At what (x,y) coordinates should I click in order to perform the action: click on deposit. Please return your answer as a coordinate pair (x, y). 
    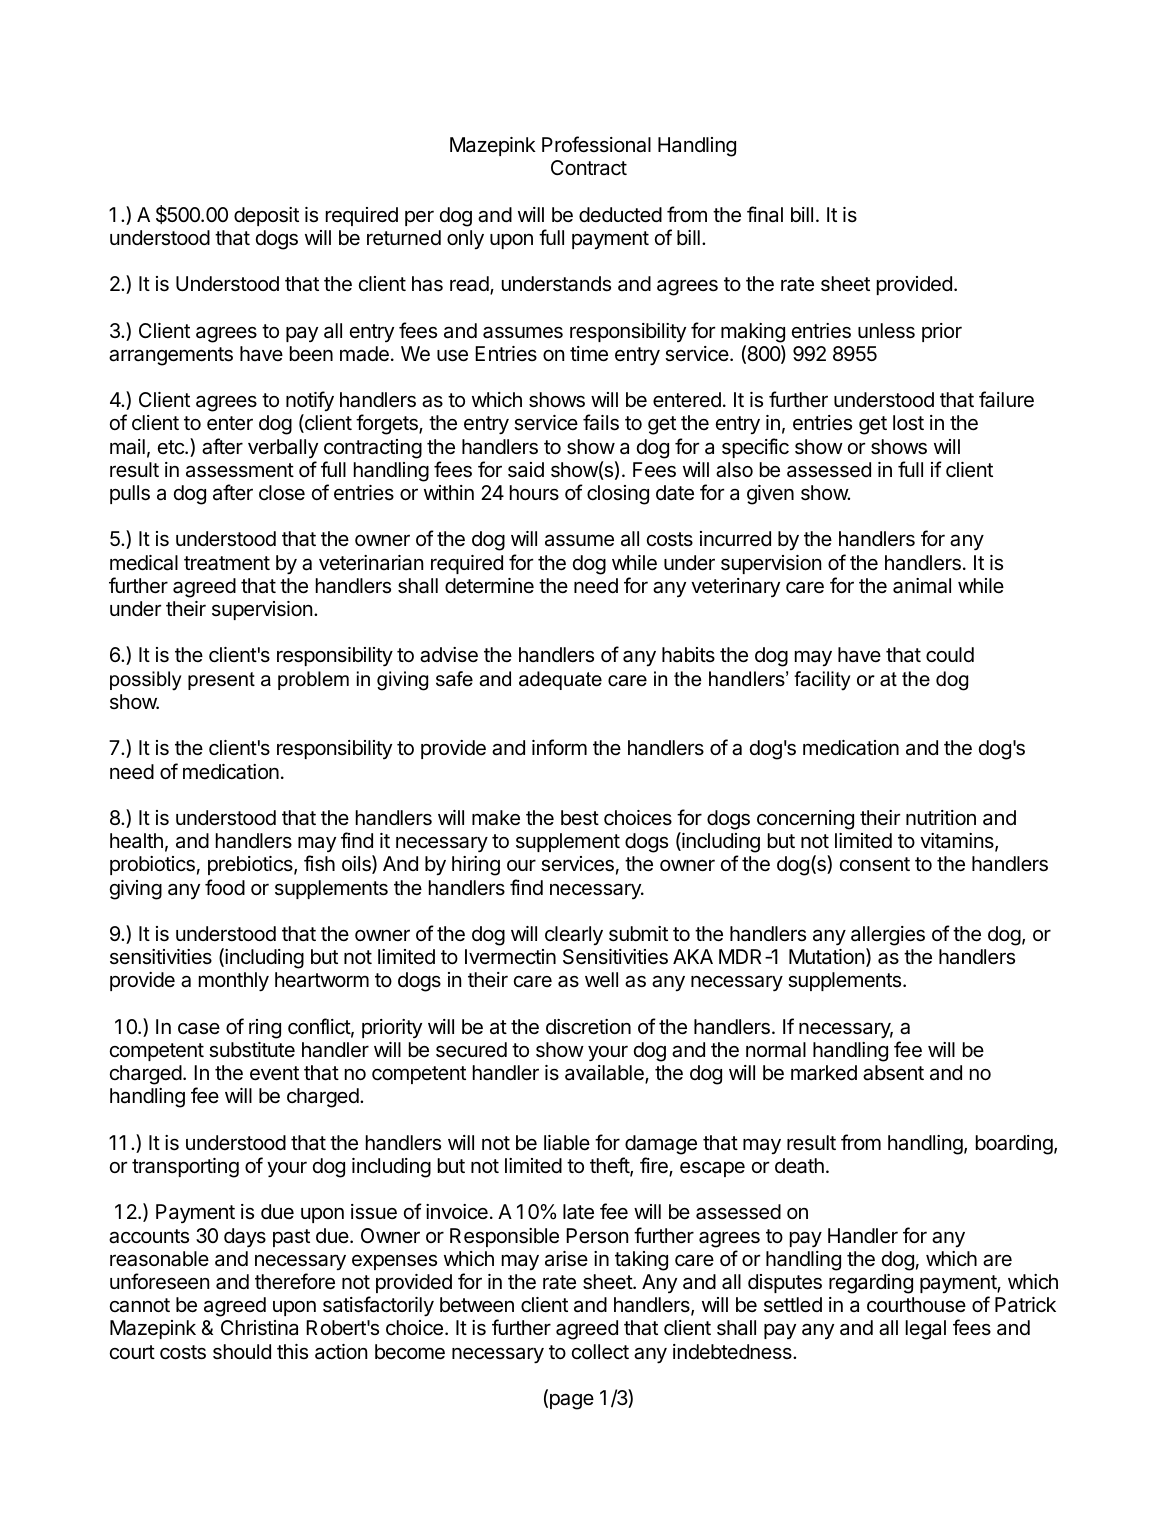
    Looking at the image, I should click on (266, 216).
